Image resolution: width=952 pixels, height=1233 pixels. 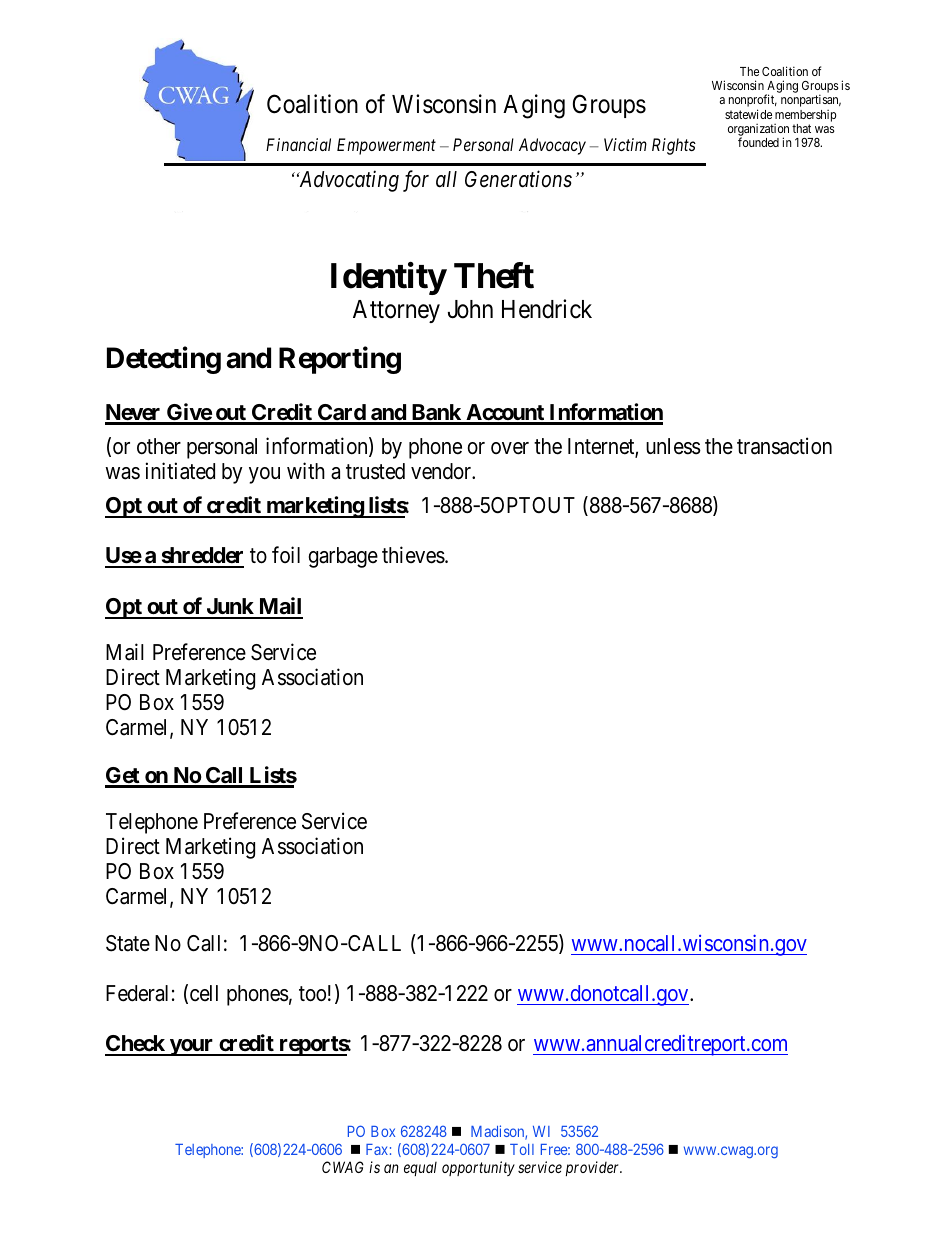 What do you see at coordinates (286, 554) in the screenshot?
I see `foil` at bounding box center [286, 554].
